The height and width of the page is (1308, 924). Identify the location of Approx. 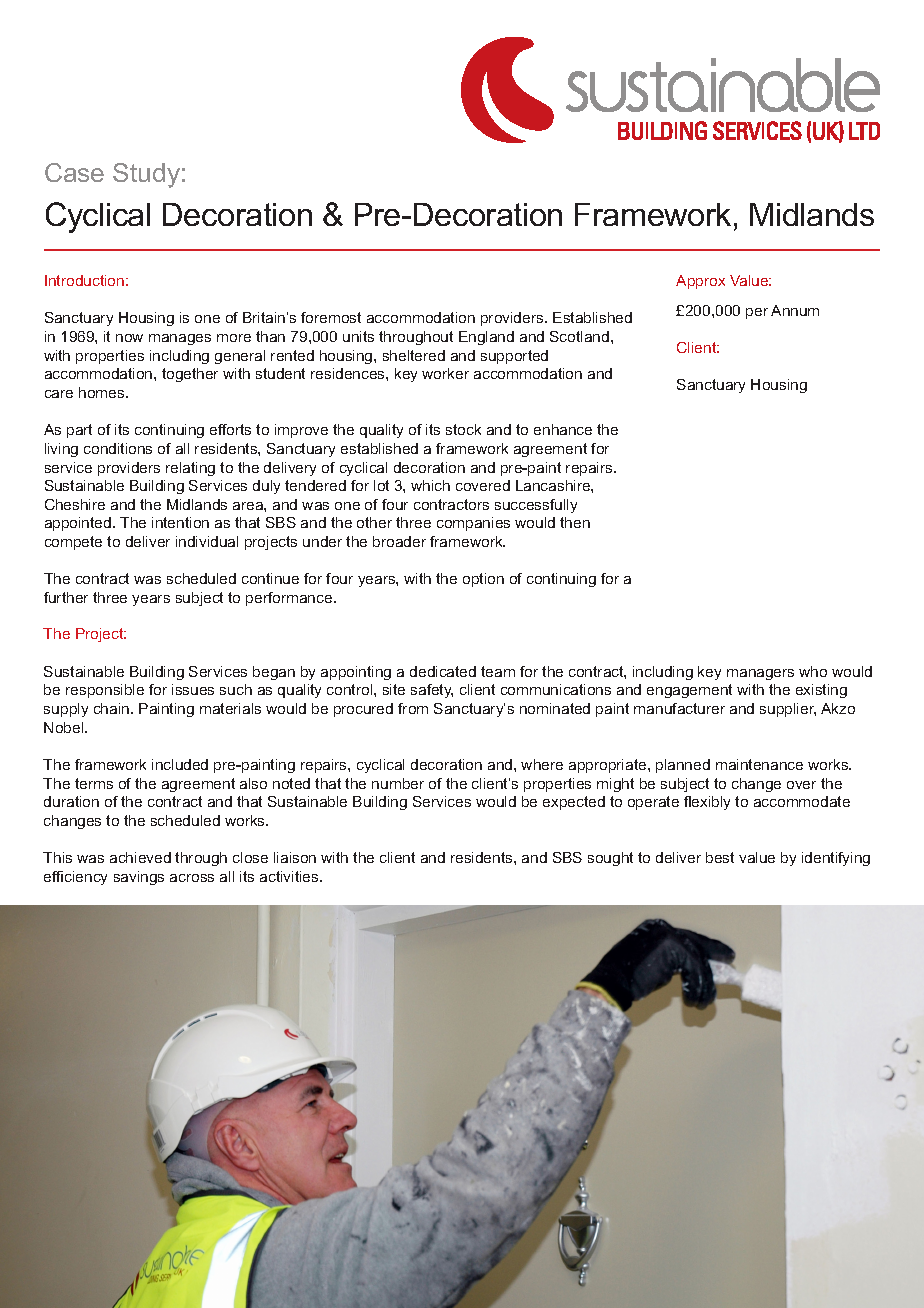
(700, 282).
